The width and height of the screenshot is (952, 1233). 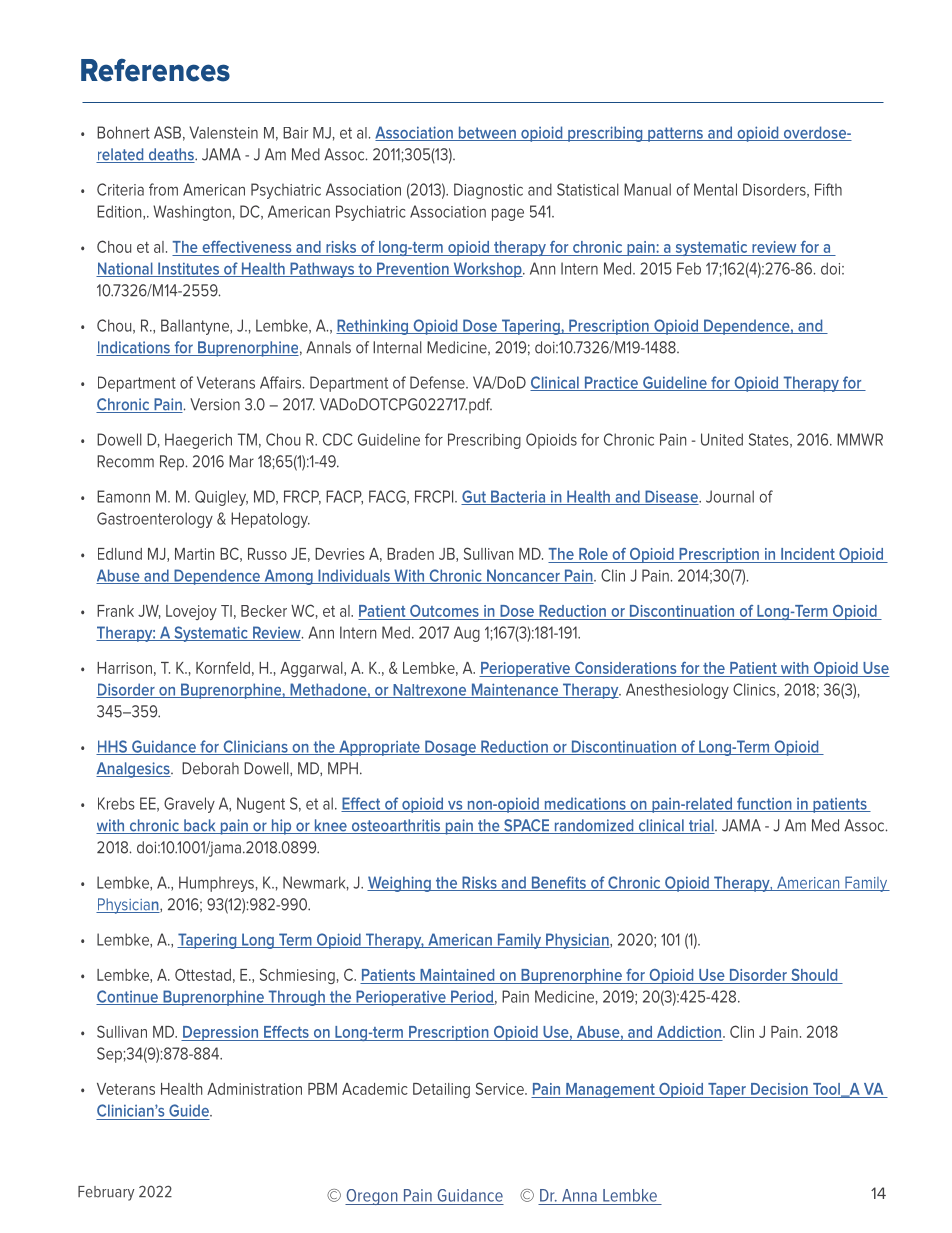 I want to click on Decision, so click(x=779, y=1089).
